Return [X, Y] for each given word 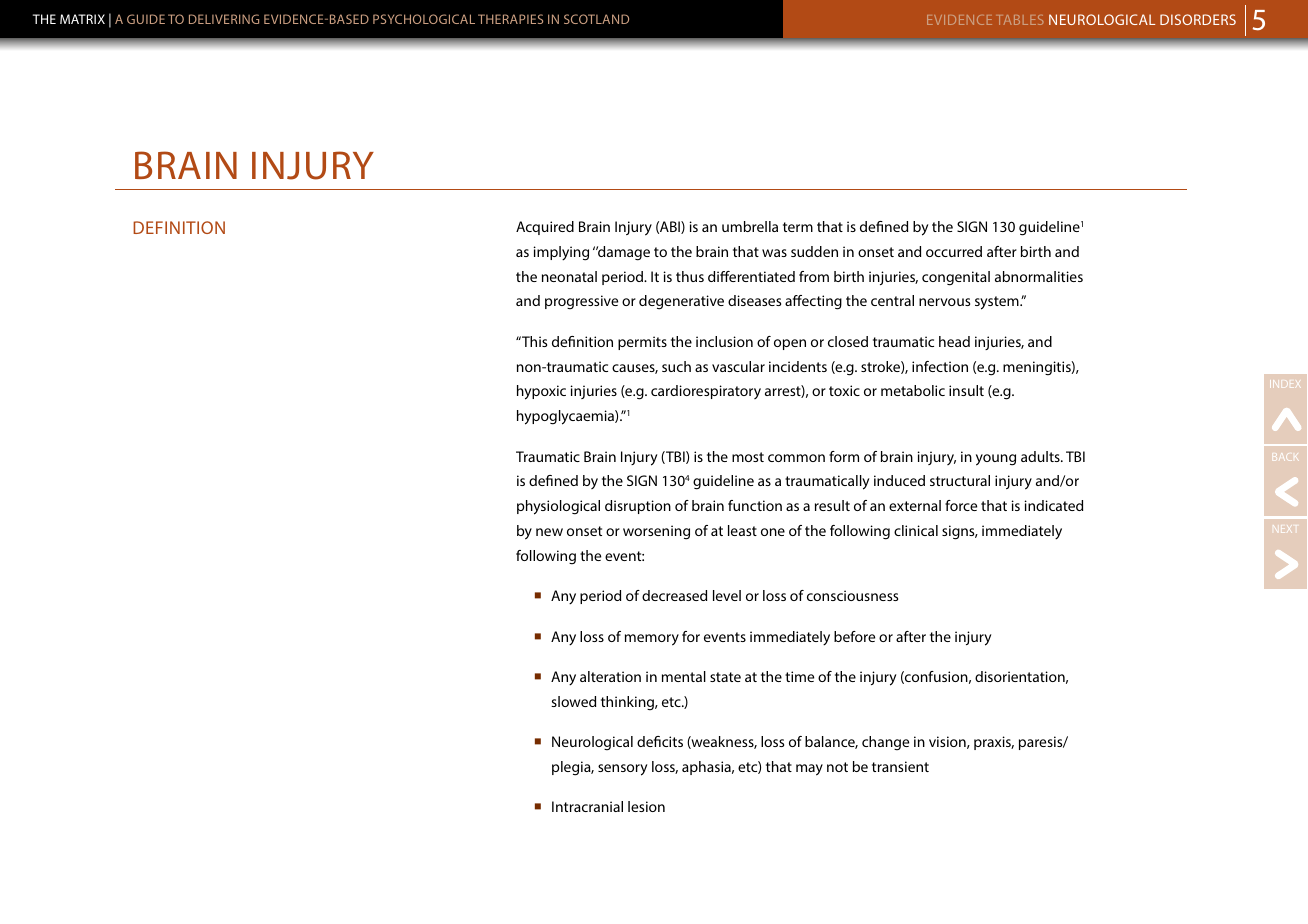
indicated [1054, 505]
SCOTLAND [596, 19]
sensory [622, 770]
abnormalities [1039, 276]
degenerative [681, 302]
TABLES [1019, 20]
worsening [656, 532]
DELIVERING [224, 19]
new [549, 532]
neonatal [569, 276]
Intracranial [587, 806]
